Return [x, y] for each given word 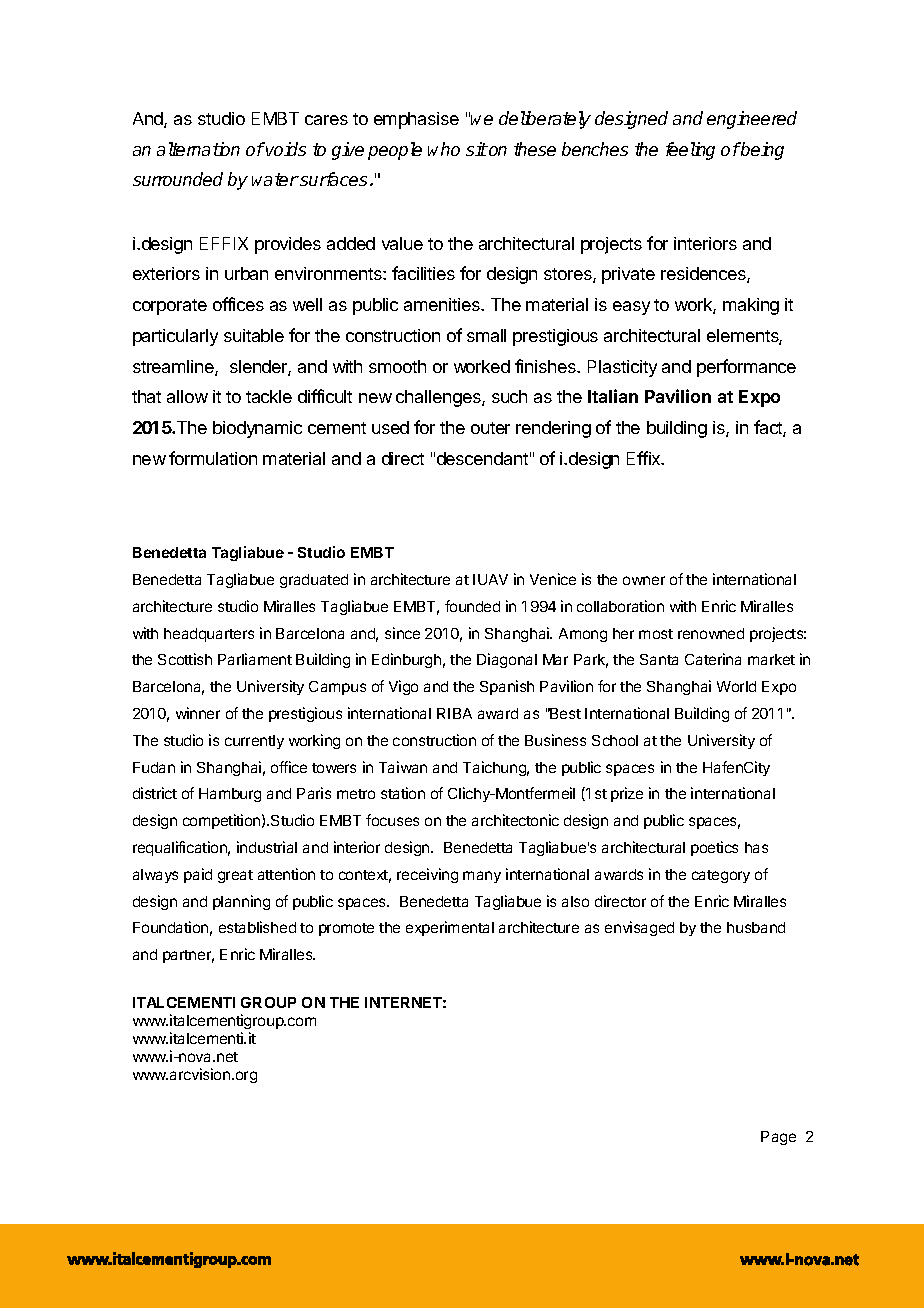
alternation [198, 149]
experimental [450, 928]
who [444, 149]
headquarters [209, 635]
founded [472, 606]
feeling [690, 151]
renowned [711, 633]
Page [778, 1138]
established [257, 927]
